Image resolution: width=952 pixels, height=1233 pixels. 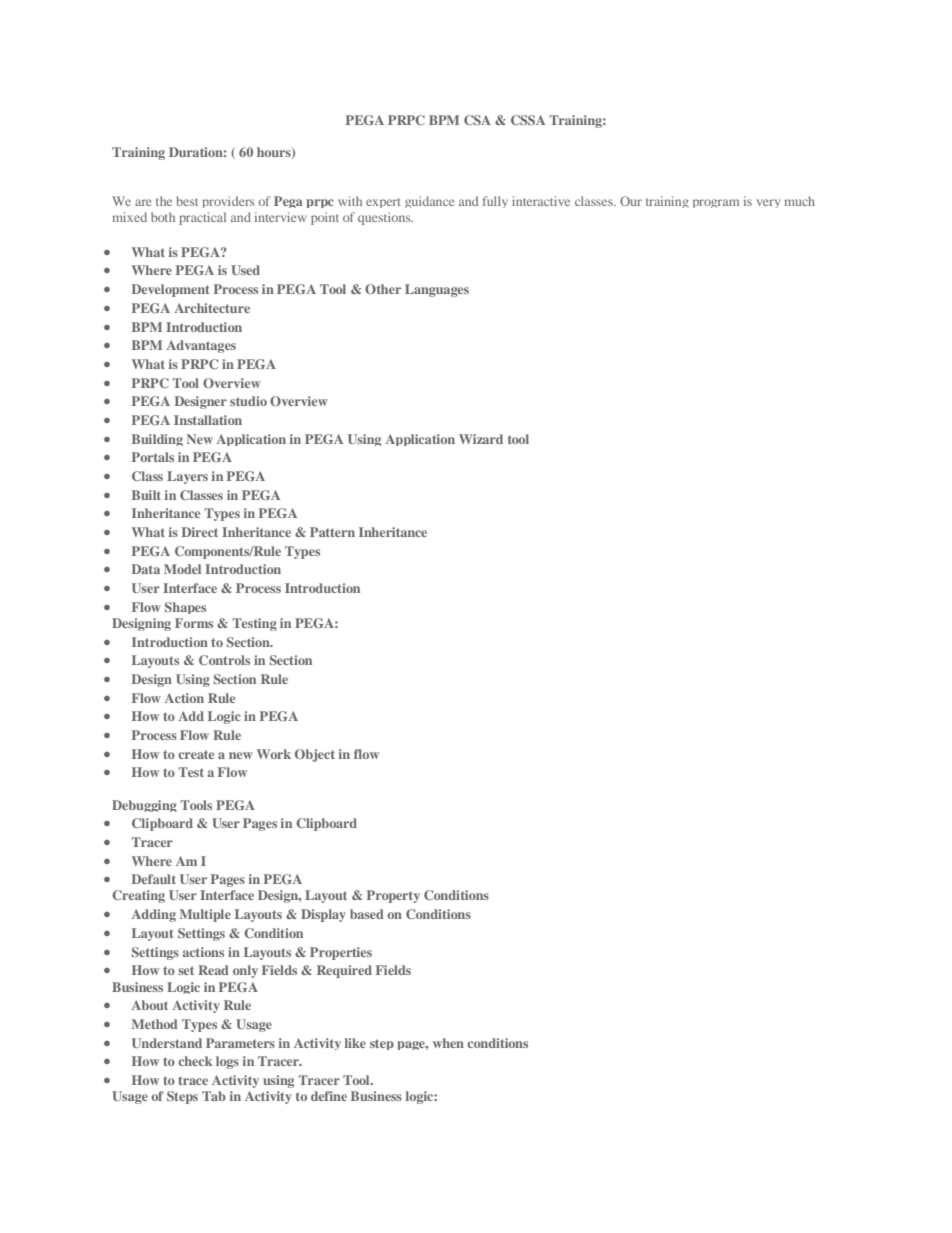 What do you see at coordinates (228, 202) in the image?
I see `providers` at bounding box center [228, 202].
